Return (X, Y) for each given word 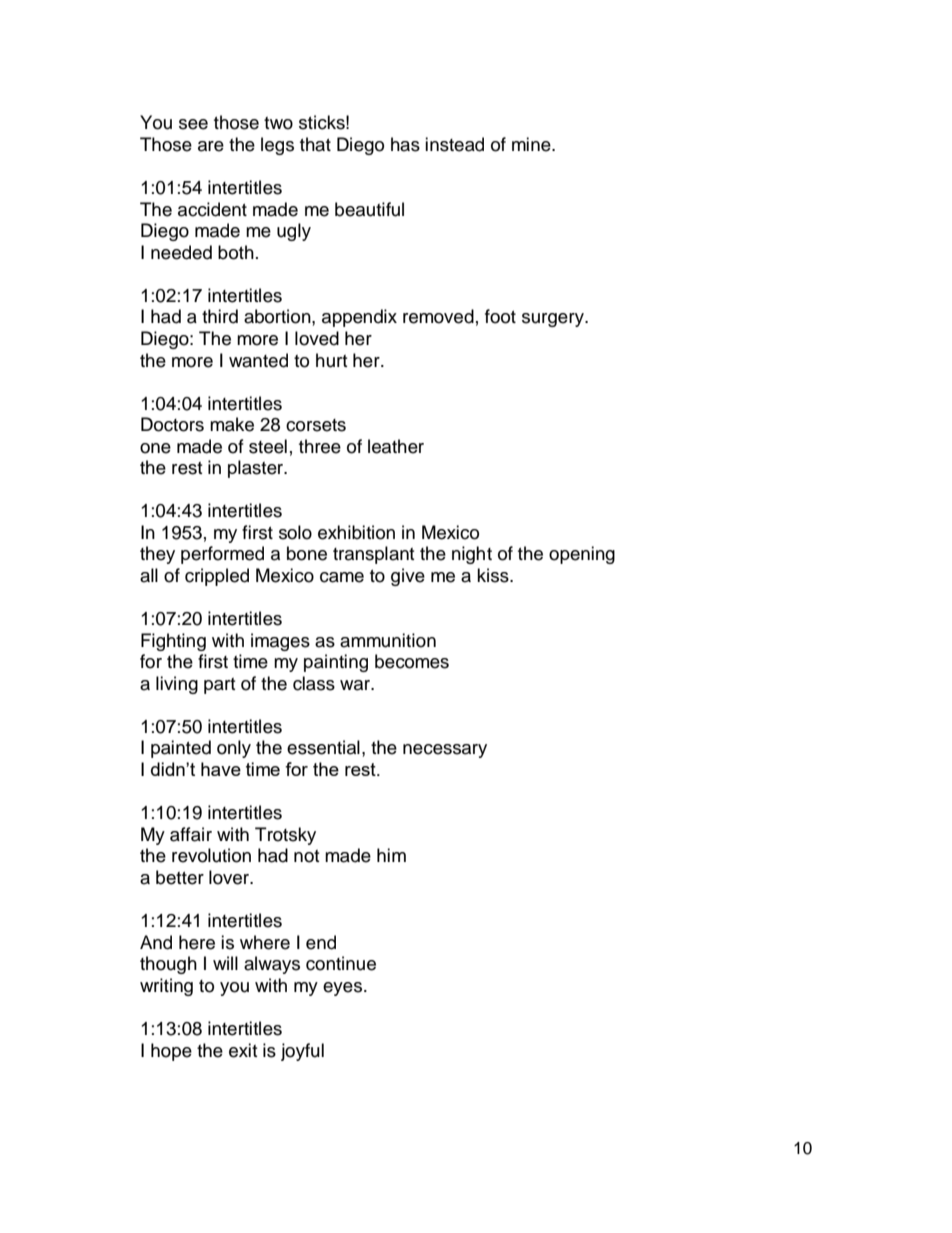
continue (341, 963)
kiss (494, 575)
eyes (344, 989)
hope (171, 1052)
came (342, 577)
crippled (217, 577)
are (211, 146)
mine (532, 144)
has (405, 144)
